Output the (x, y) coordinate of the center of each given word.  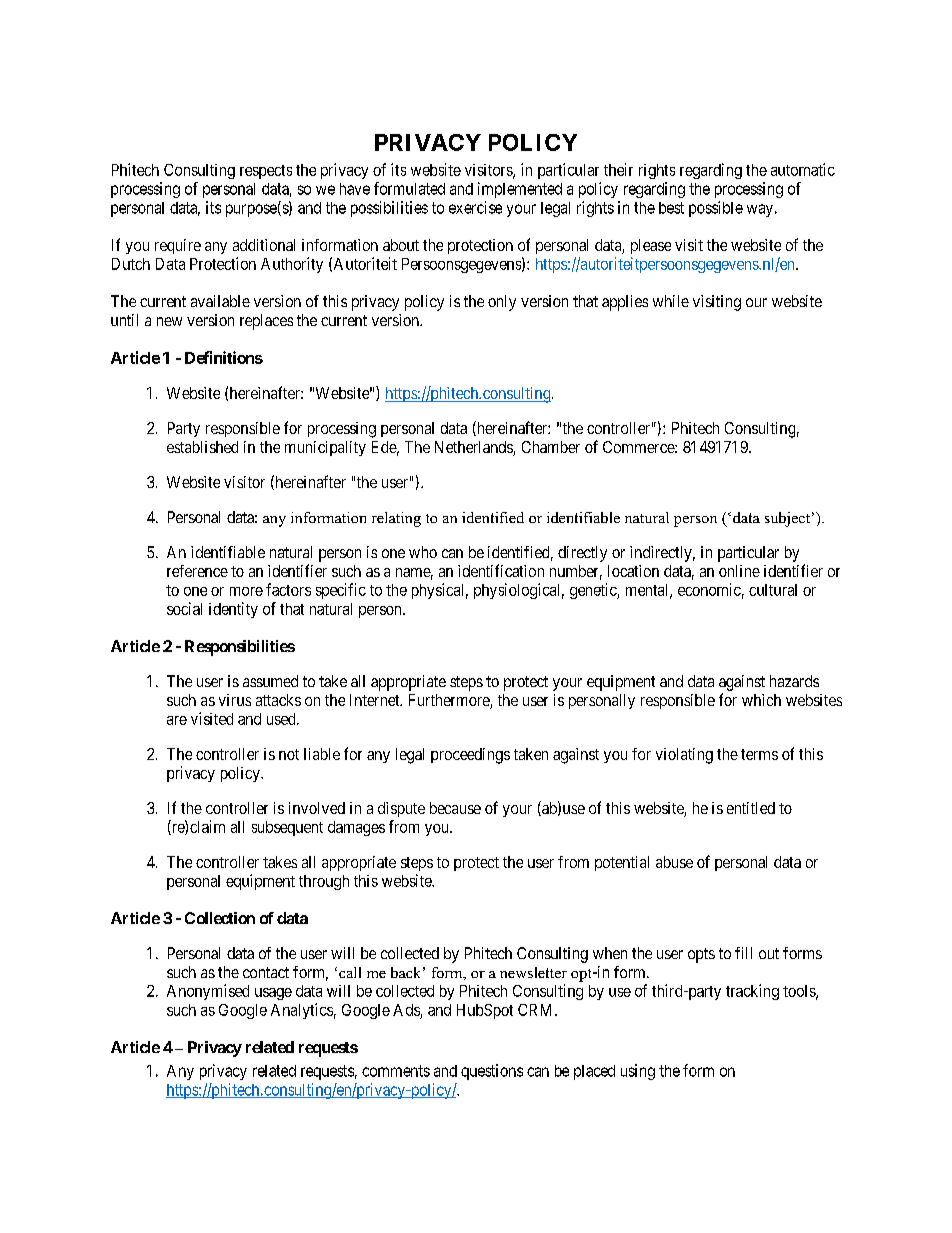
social (184, 608)
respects (266, 172)
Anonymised (208, 992)
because (455, 808)
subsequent (287, 828)
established (202, 447)
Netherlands (474, 448)
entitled (751, 808)
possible (716, 209)
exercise (475, 207)
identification (501, 570)
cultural (773, 590)
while (671, 301)
